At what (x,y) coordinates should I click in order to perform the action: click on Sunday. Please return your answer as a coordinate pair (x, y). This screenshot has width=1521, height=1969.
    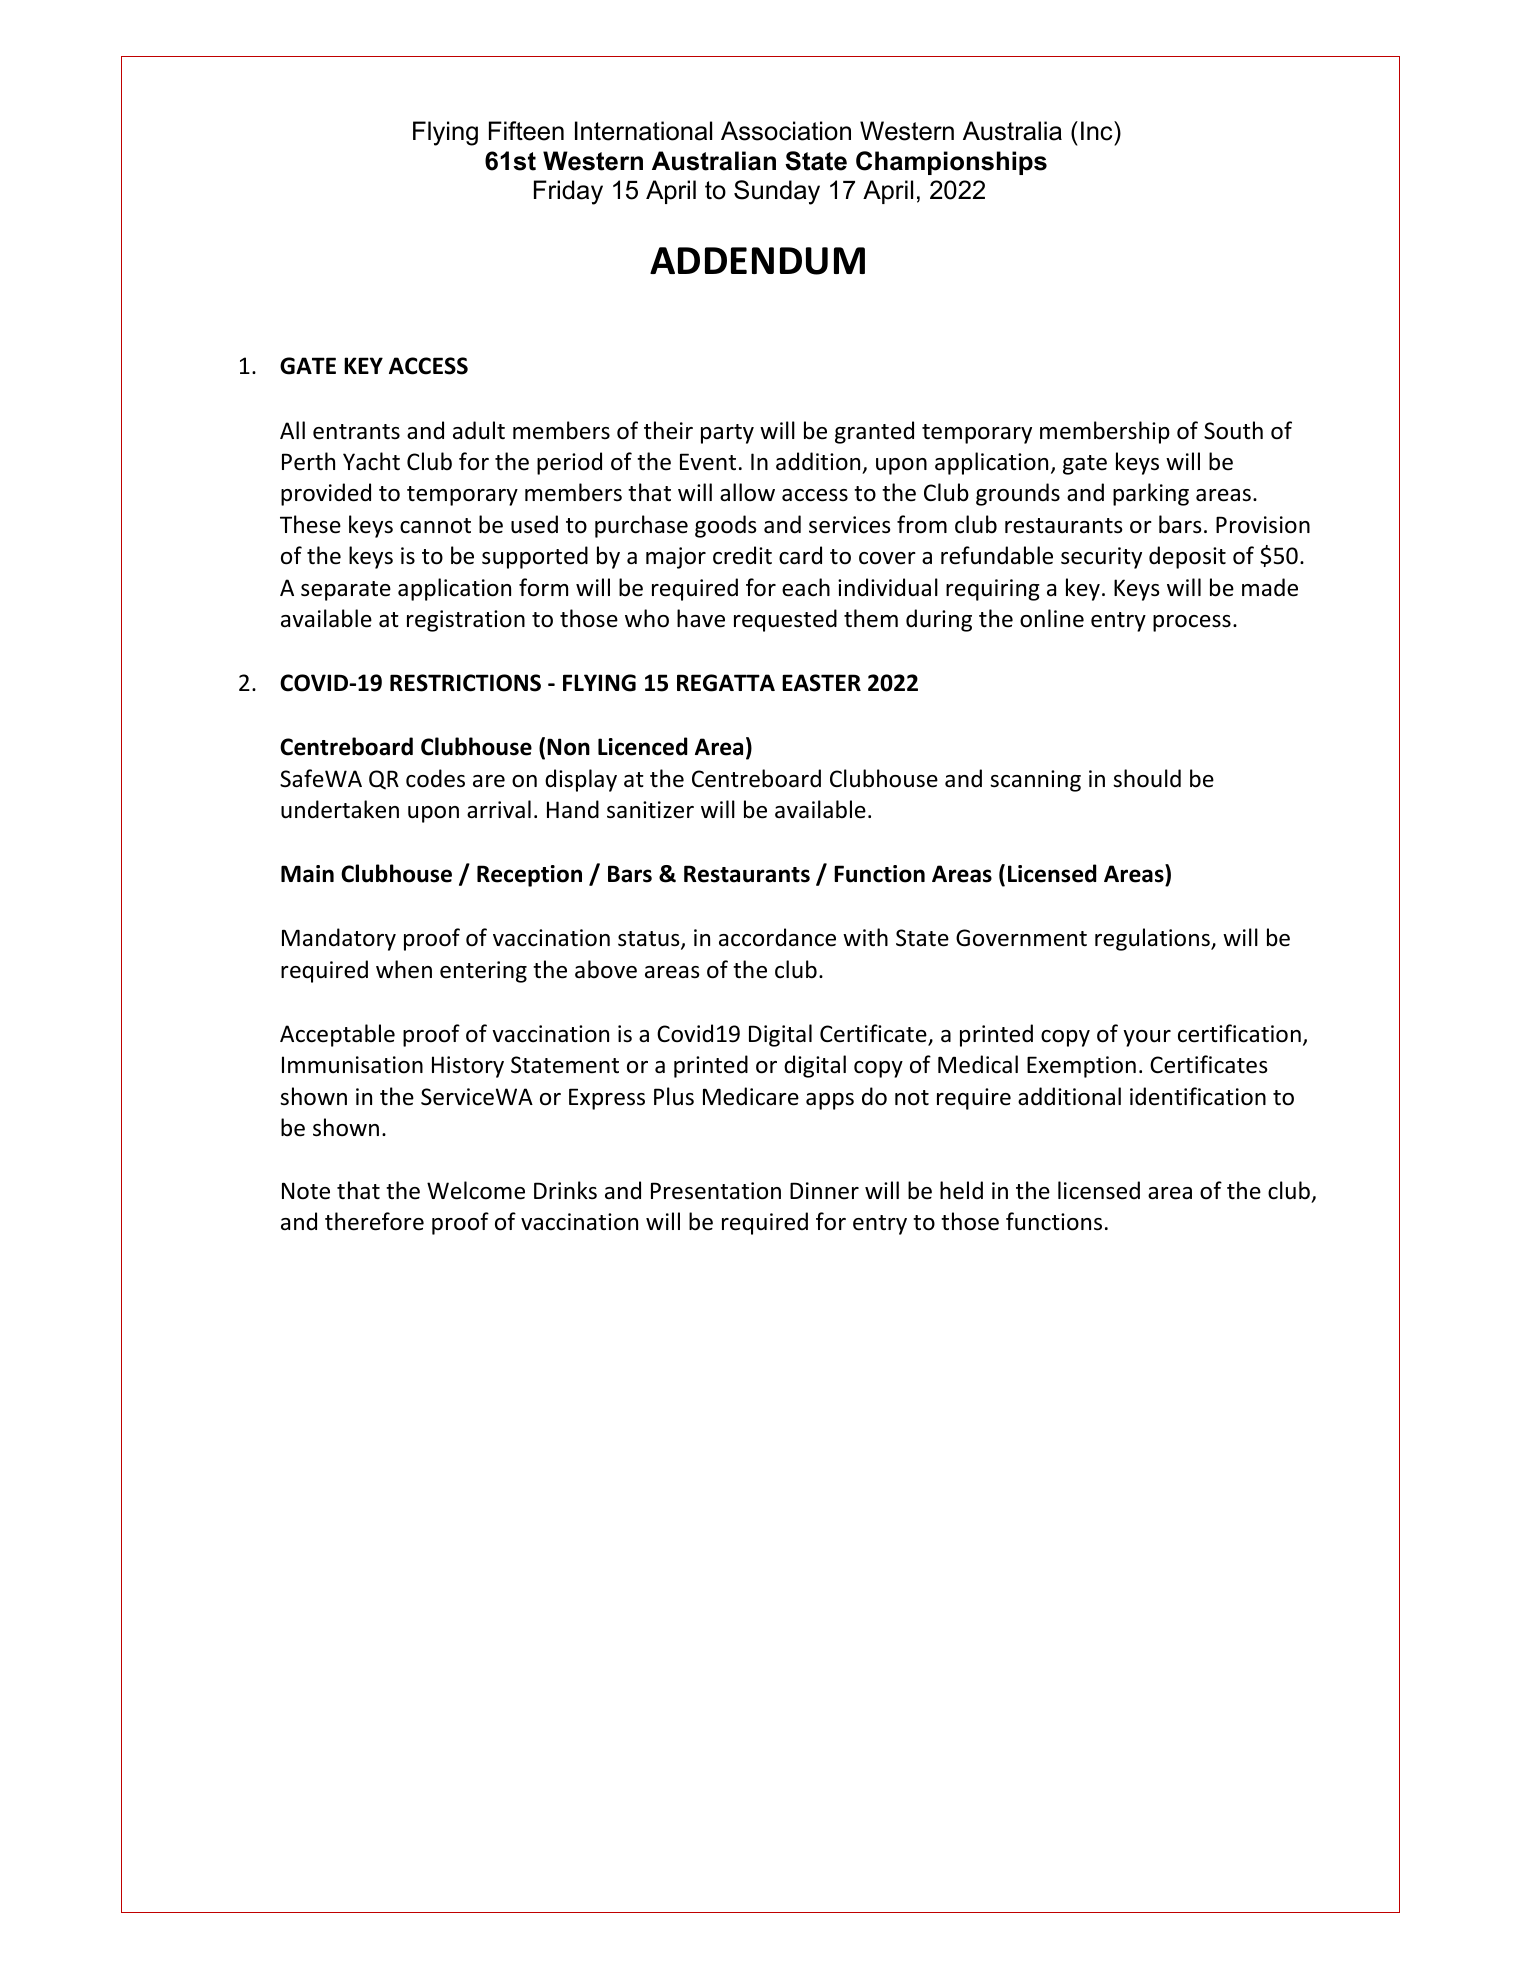
    Looking at the image, I should click on (777, 192).
